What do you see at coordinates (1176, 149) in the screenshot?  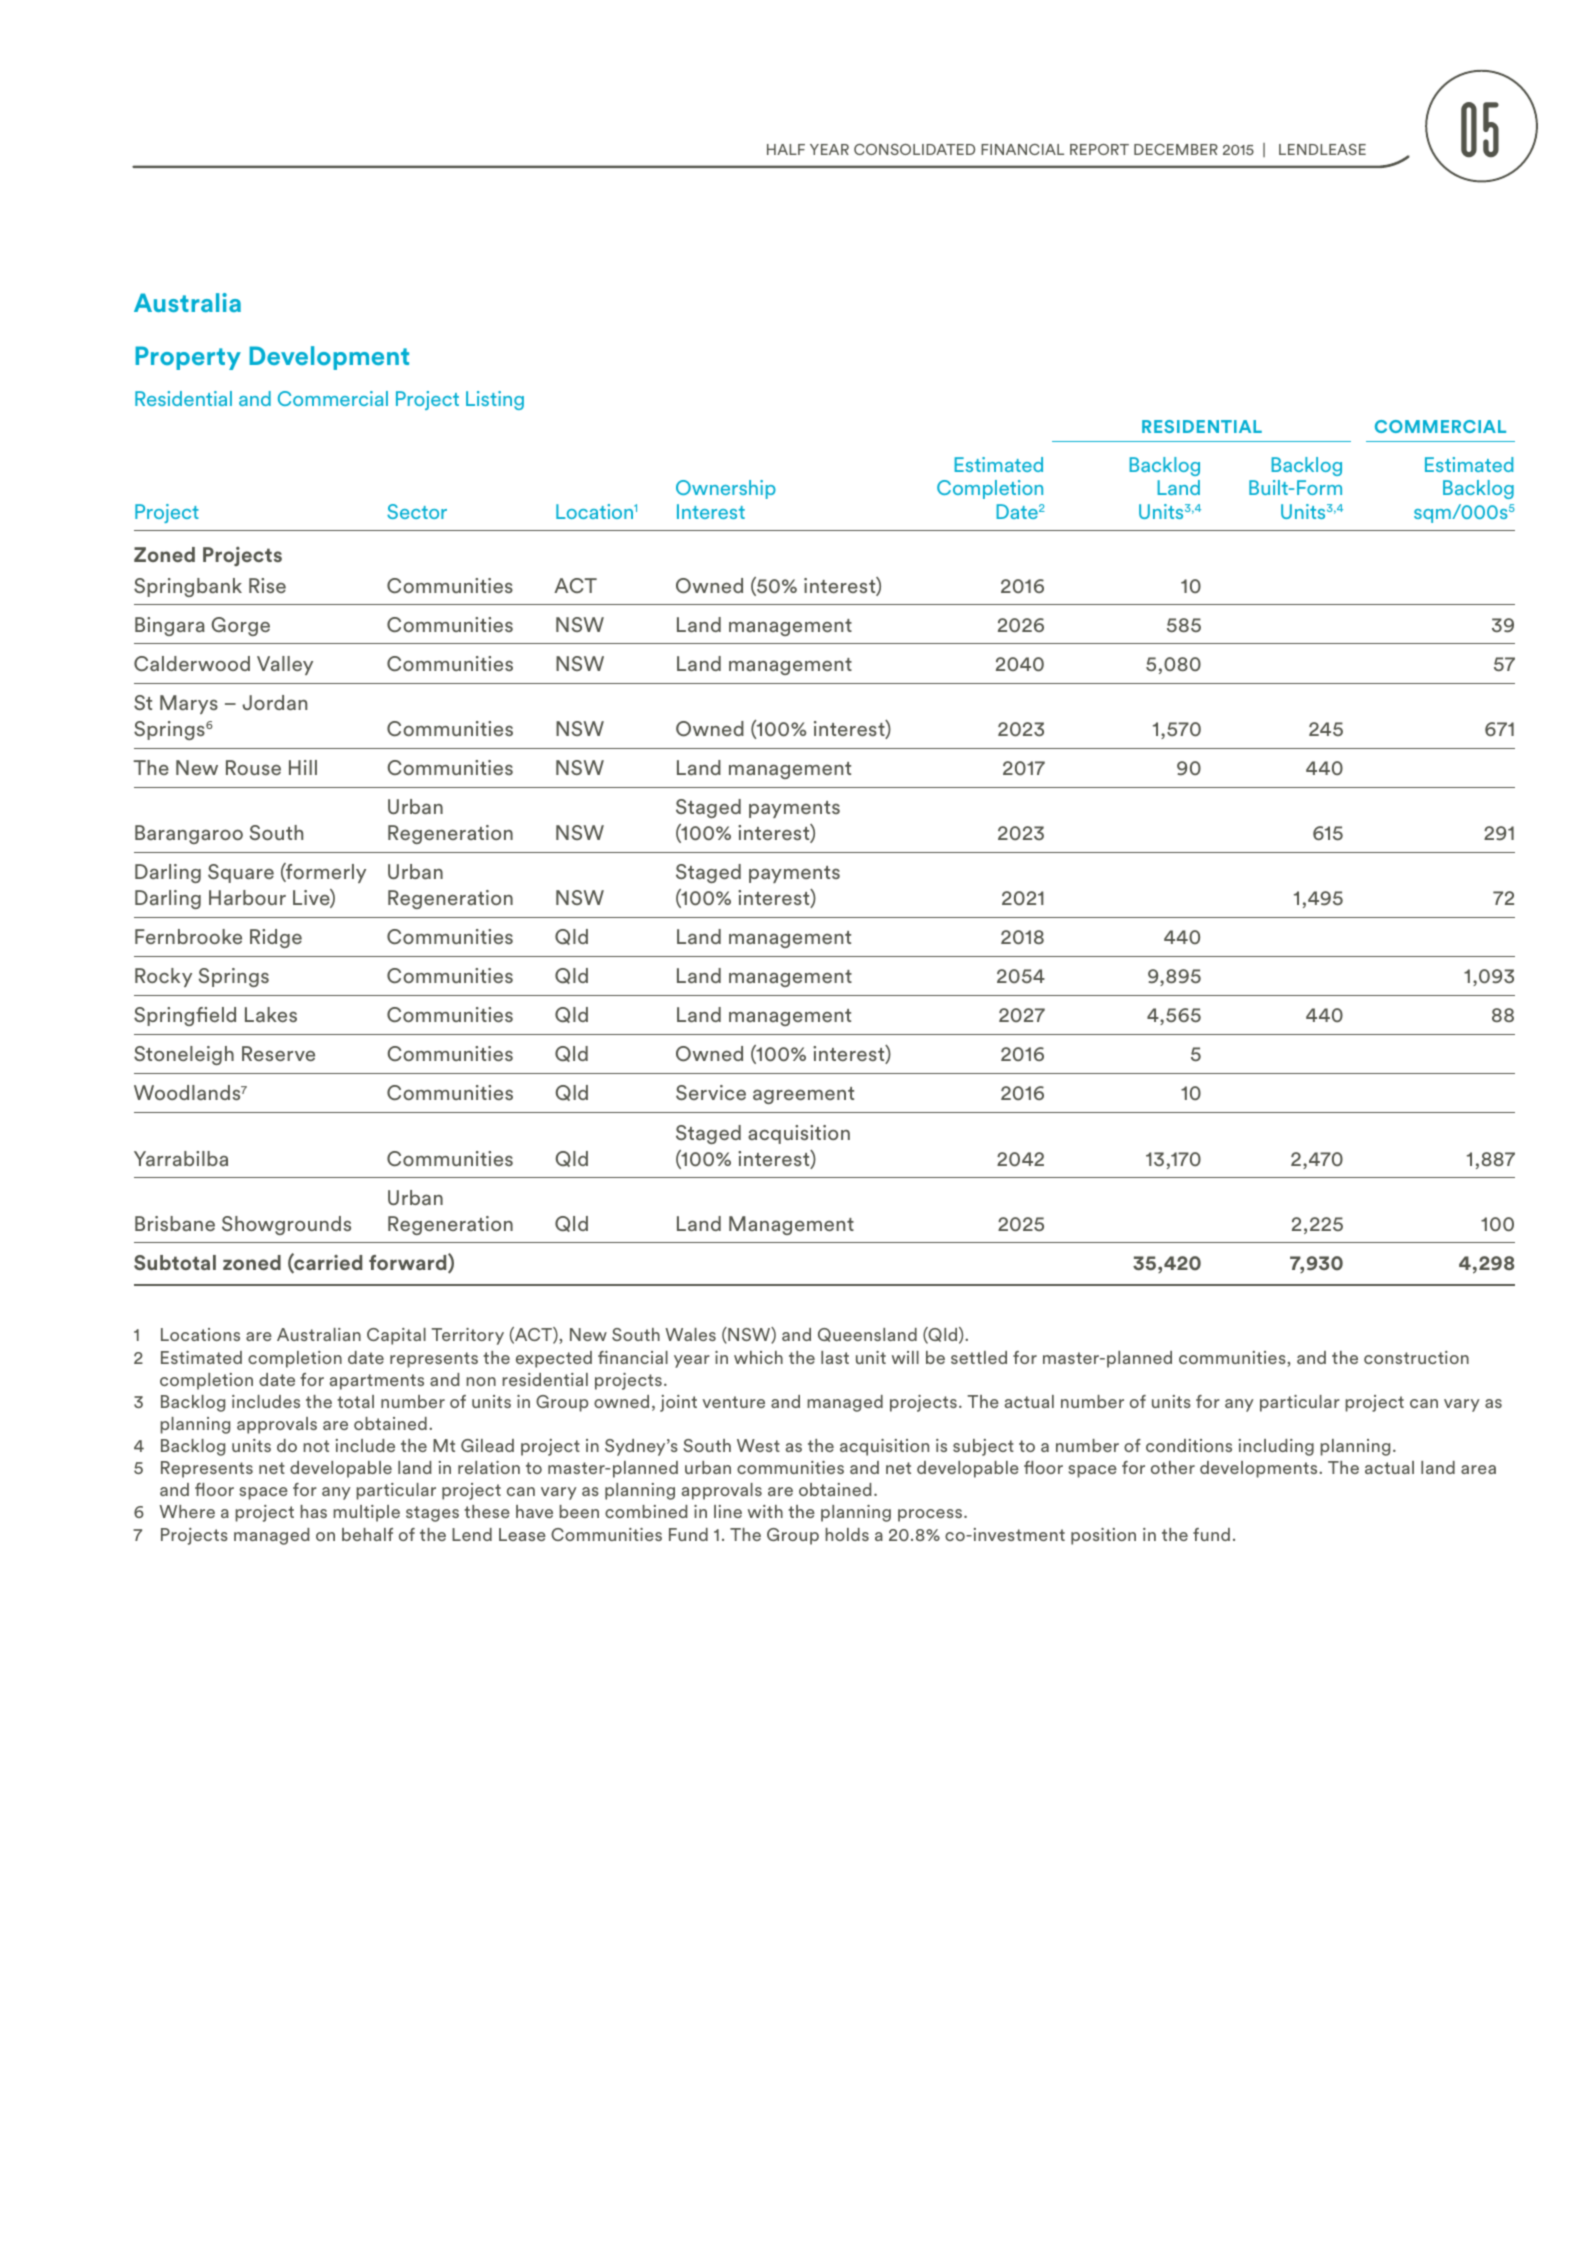 I see `DECEMBER` at bounding box center [1176, 149].
